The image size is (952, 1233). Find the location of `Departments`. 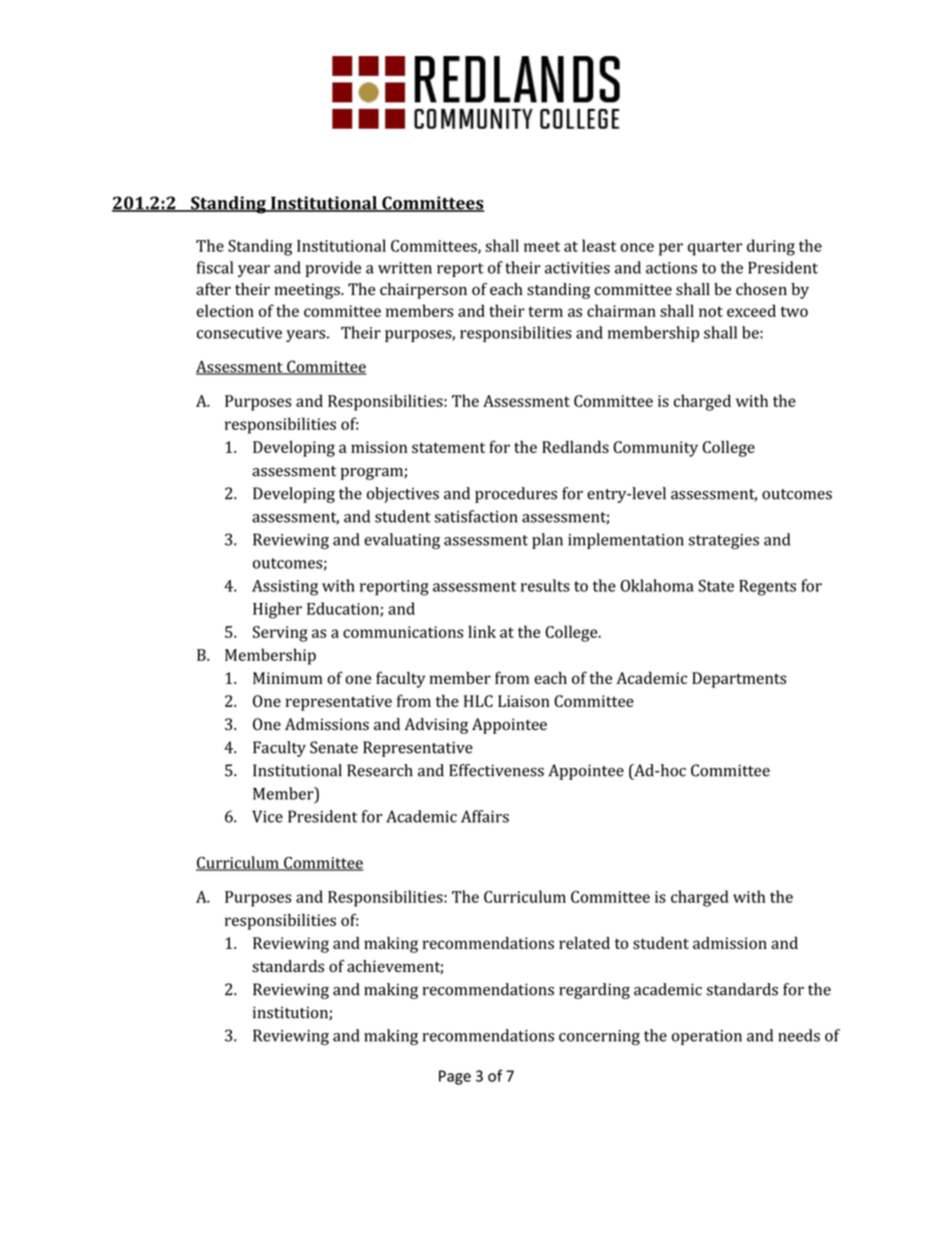

Departments is located at coordinates (739, 680).
